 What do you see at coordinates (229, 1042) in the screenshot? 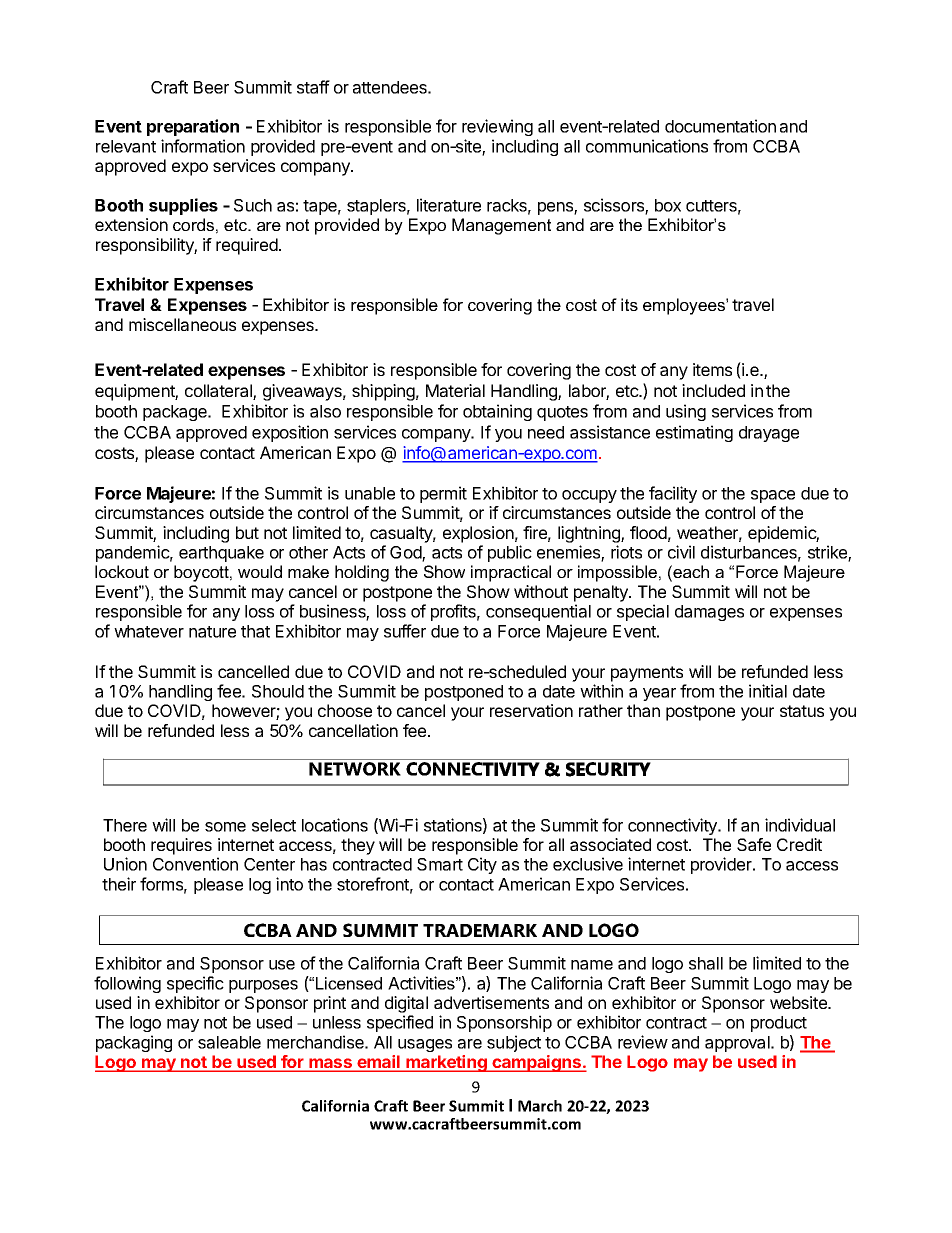
I see `saleable` at bounding box center [229, 1042].
